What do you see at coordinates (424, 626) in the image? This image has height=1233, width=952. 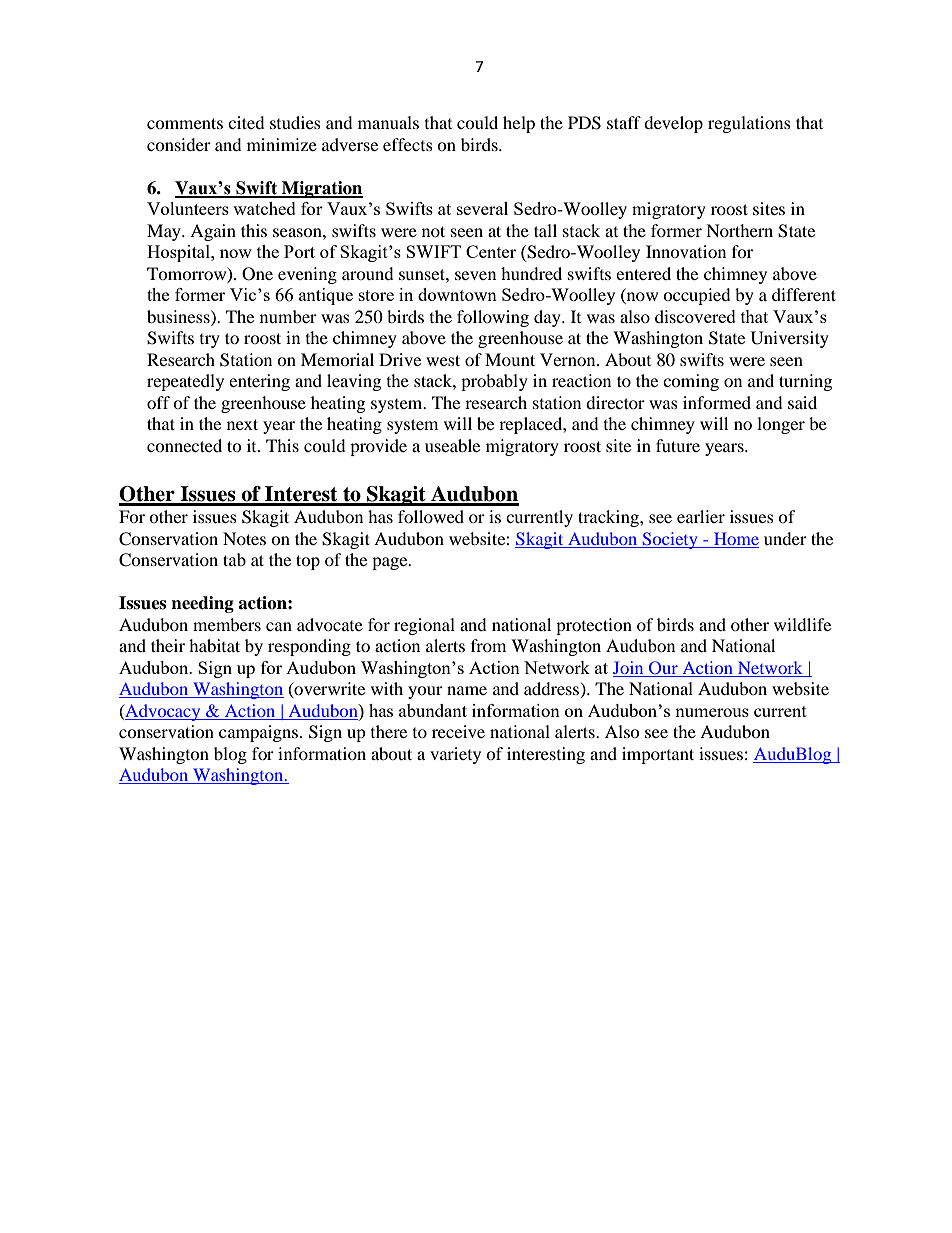 I see `regional` at bounding box center [424, 626].
